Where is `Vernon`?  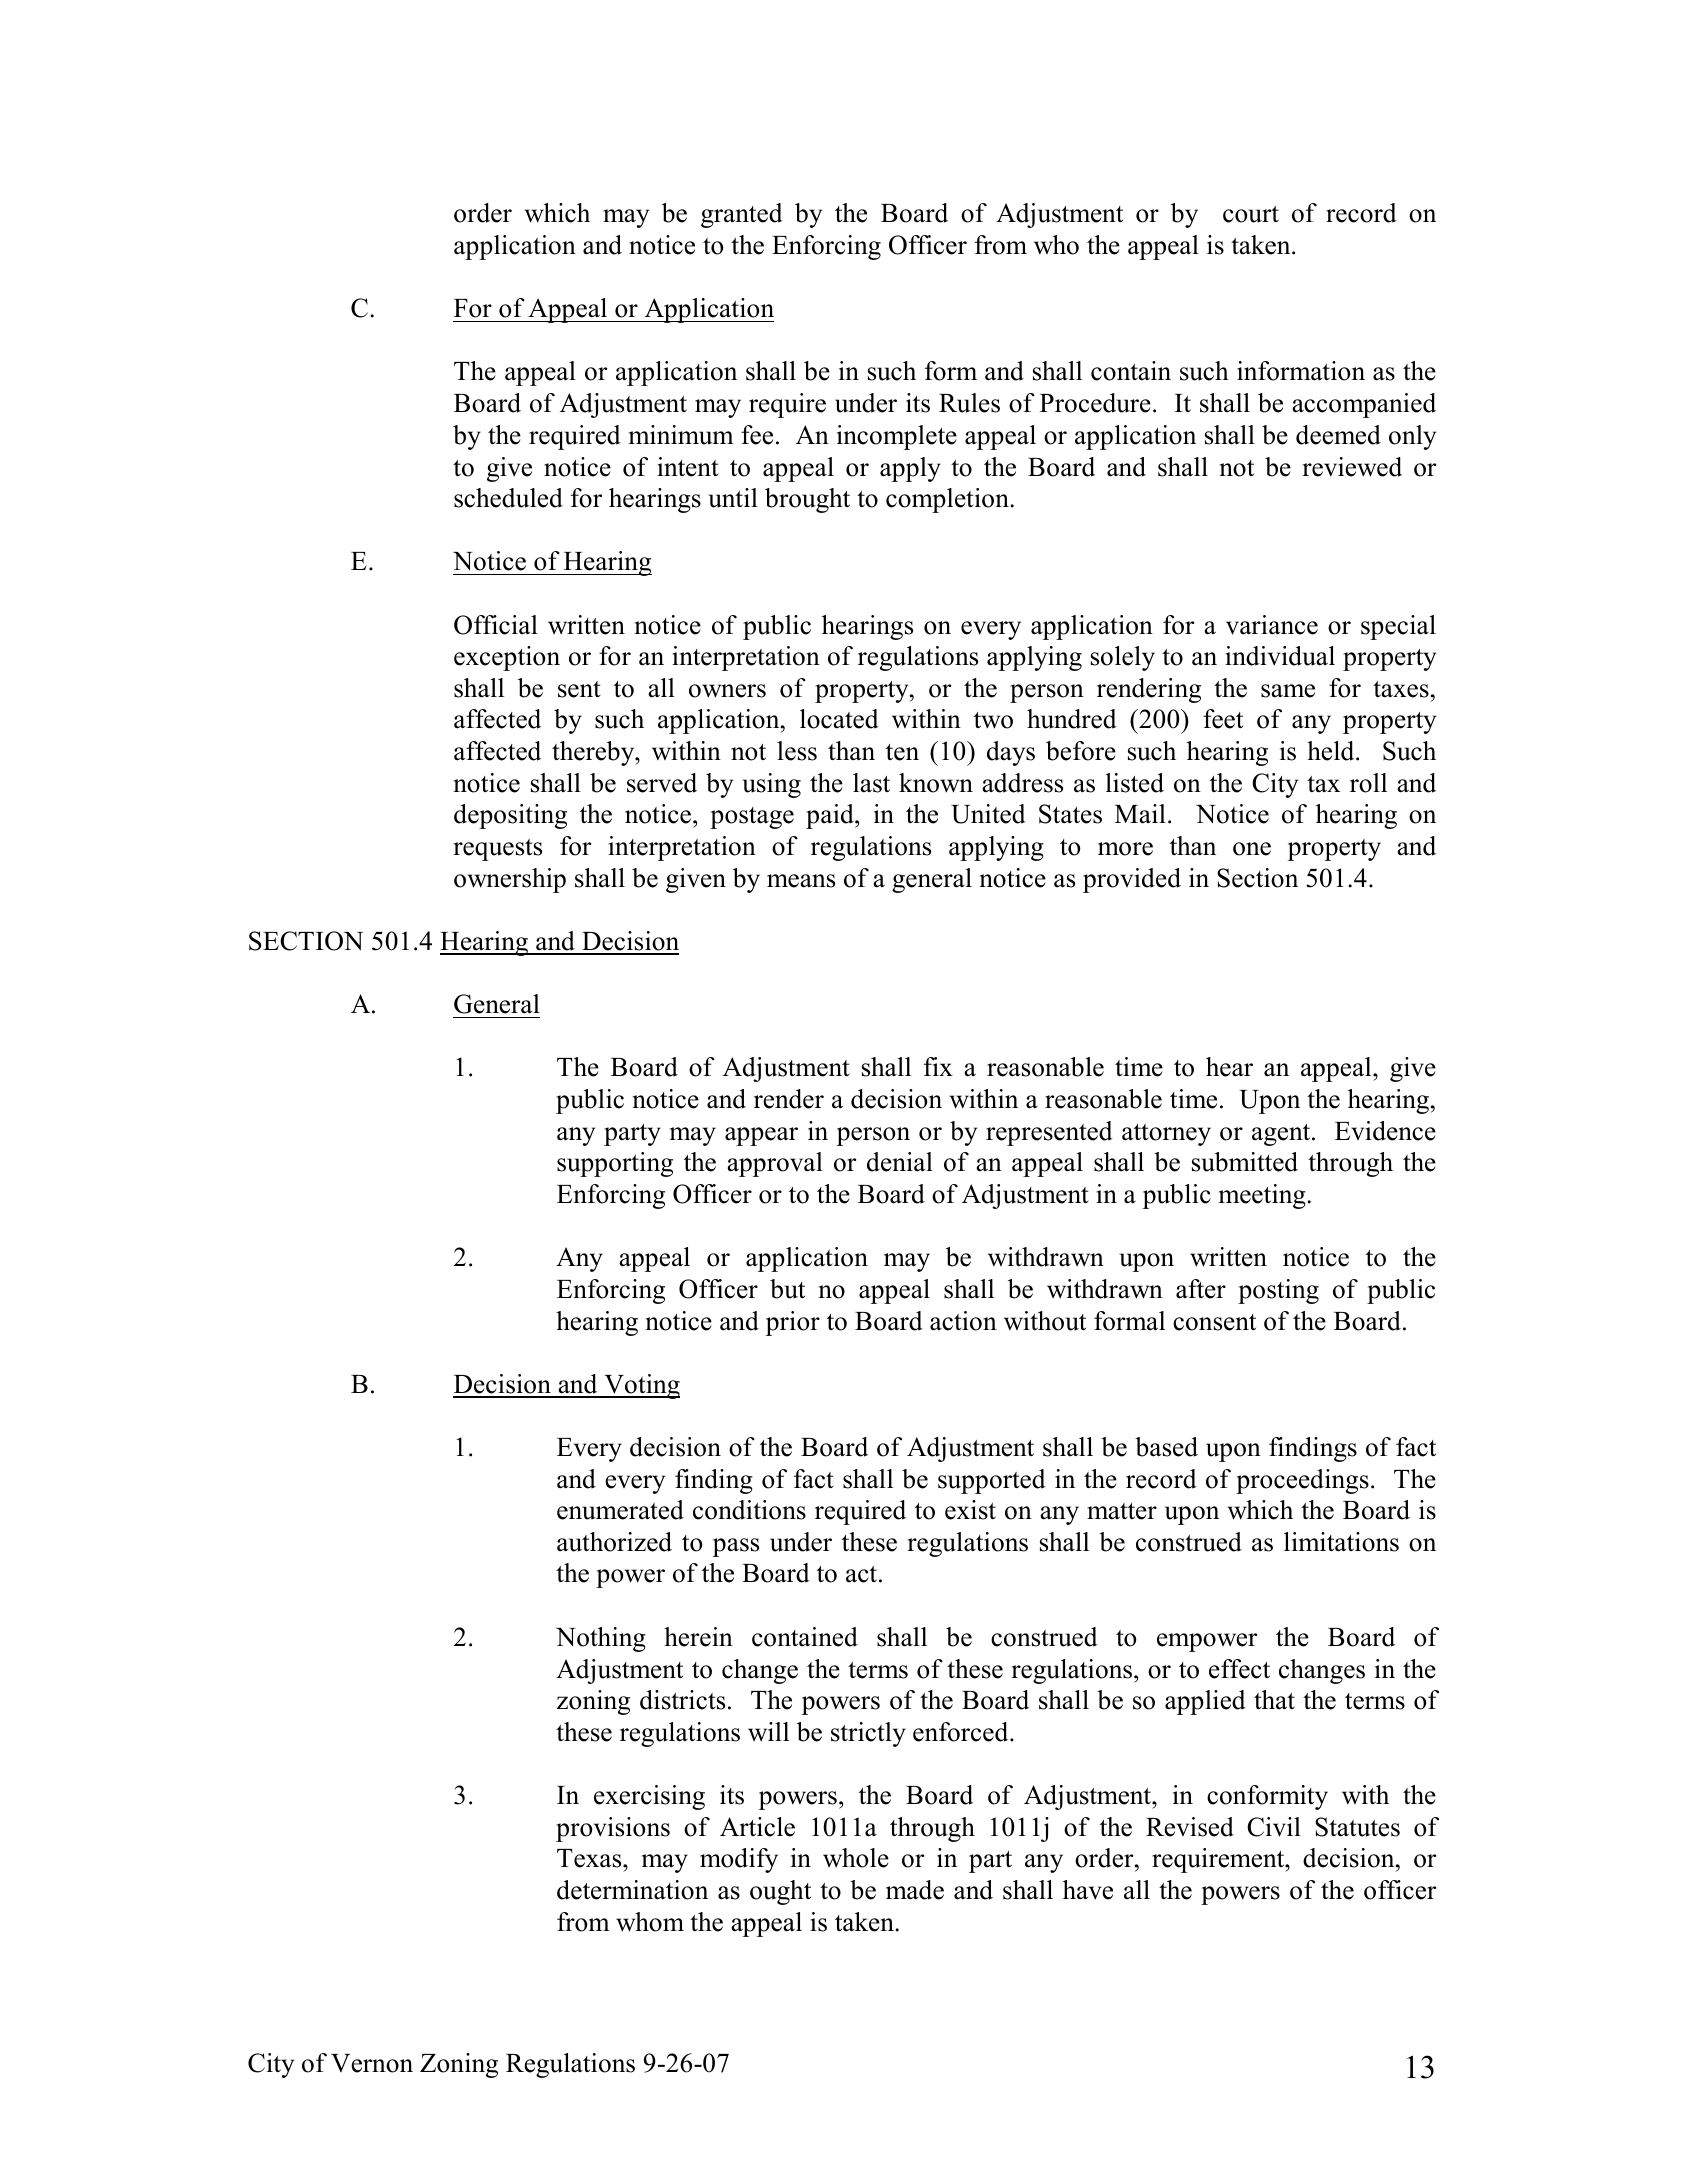 Vernon is located at coordinates (372, 2063).
